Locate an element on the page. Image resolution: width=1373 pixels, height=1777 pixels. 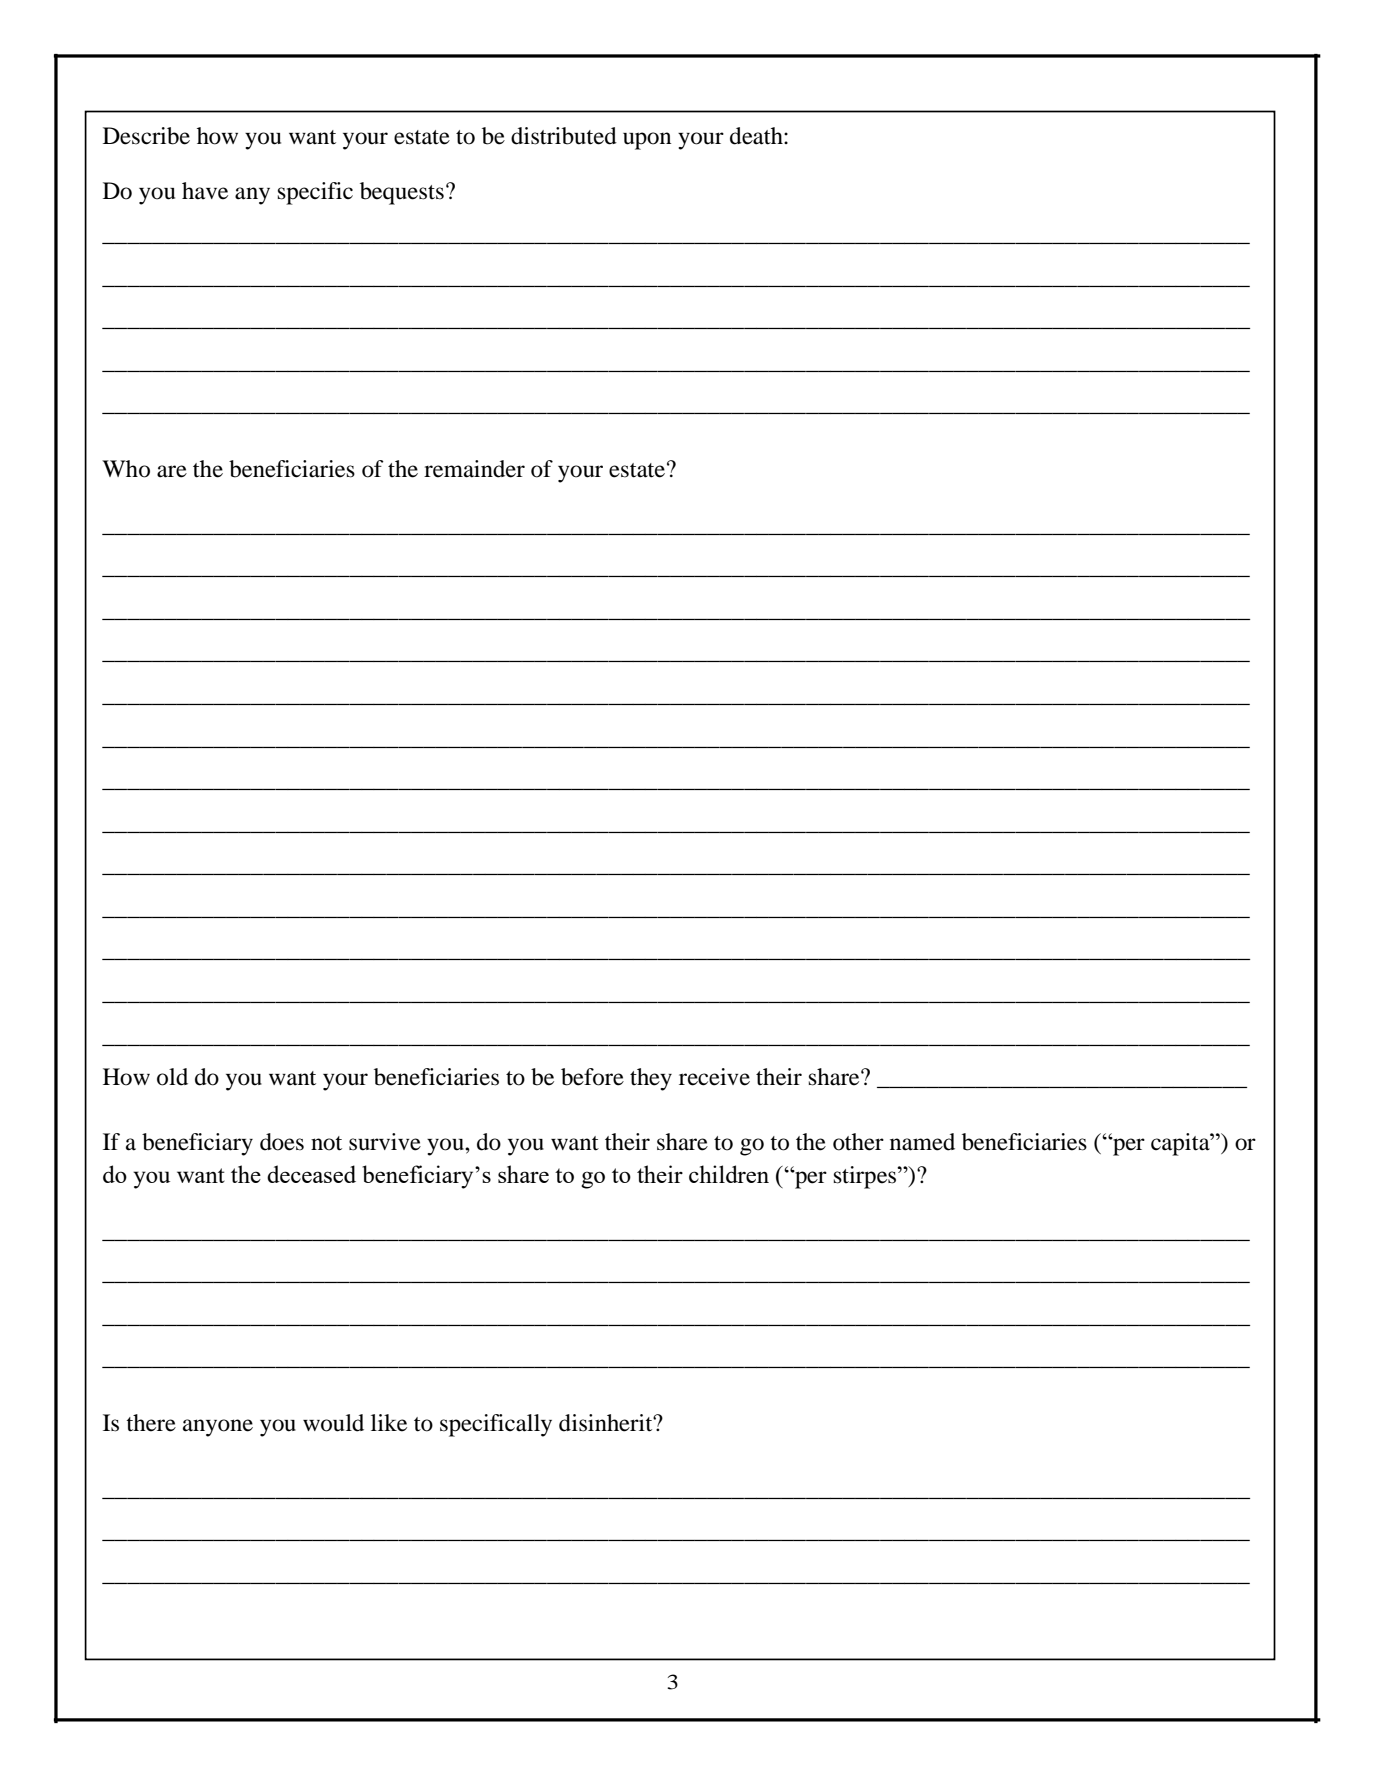
anyone is located at coordinates (218, 1428).
